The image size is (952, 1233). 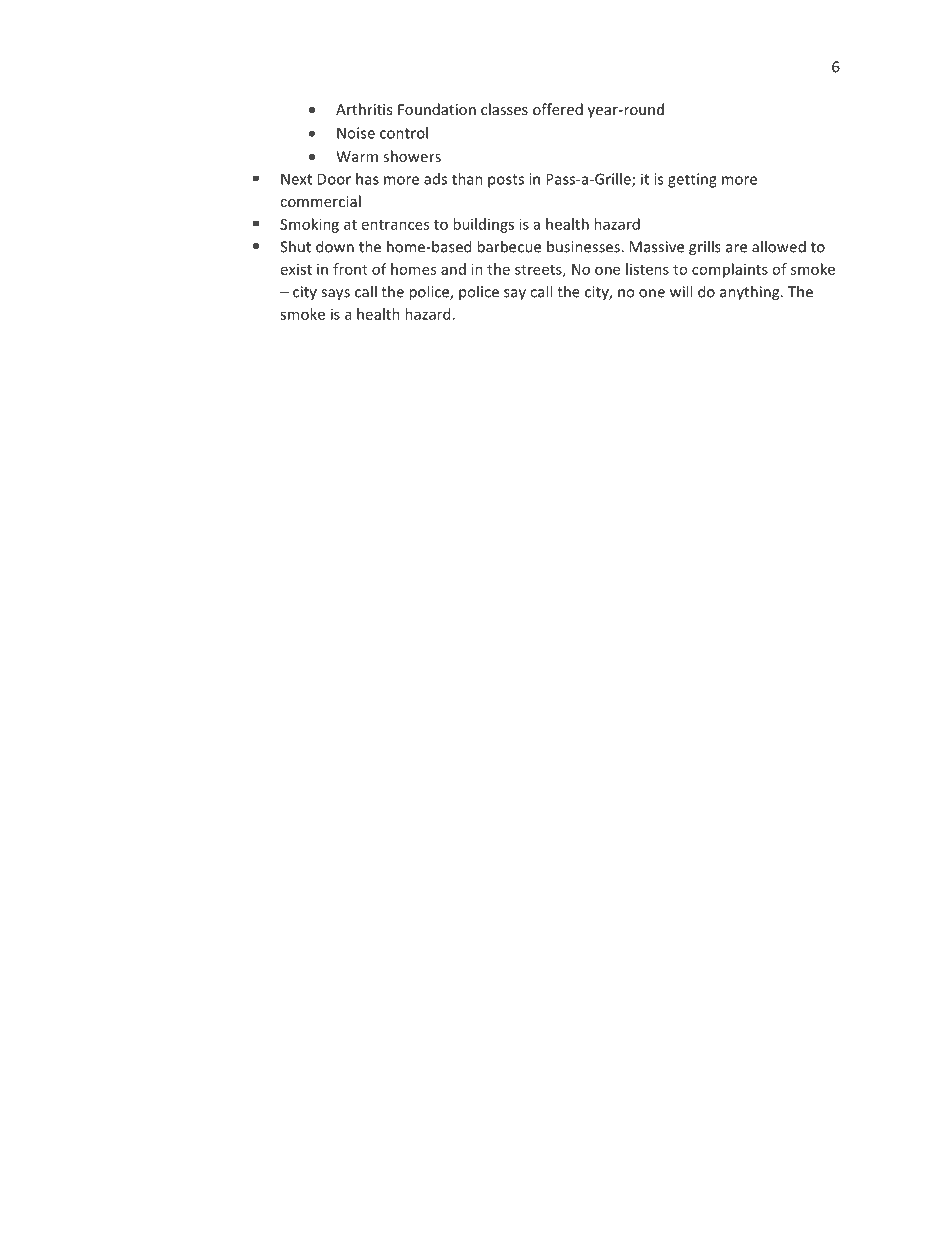 I want to click on says, so click(x=335, y=295).
